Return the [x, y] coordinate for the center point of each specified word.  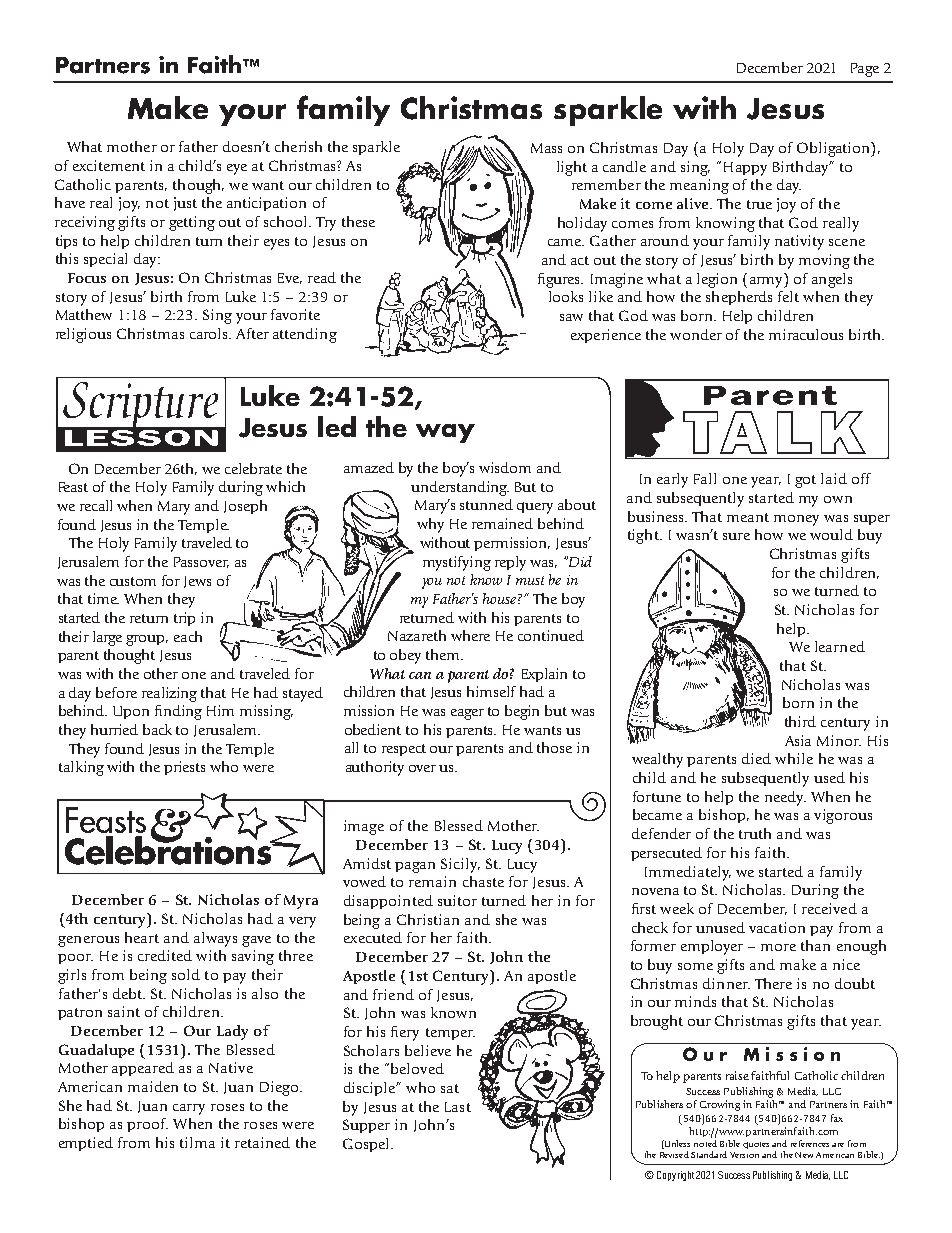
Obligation [834, 149]
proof [147, 1125]
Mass [546, 148]
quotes [756, 1145]
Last [458, 1107]
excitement [109, 165]
